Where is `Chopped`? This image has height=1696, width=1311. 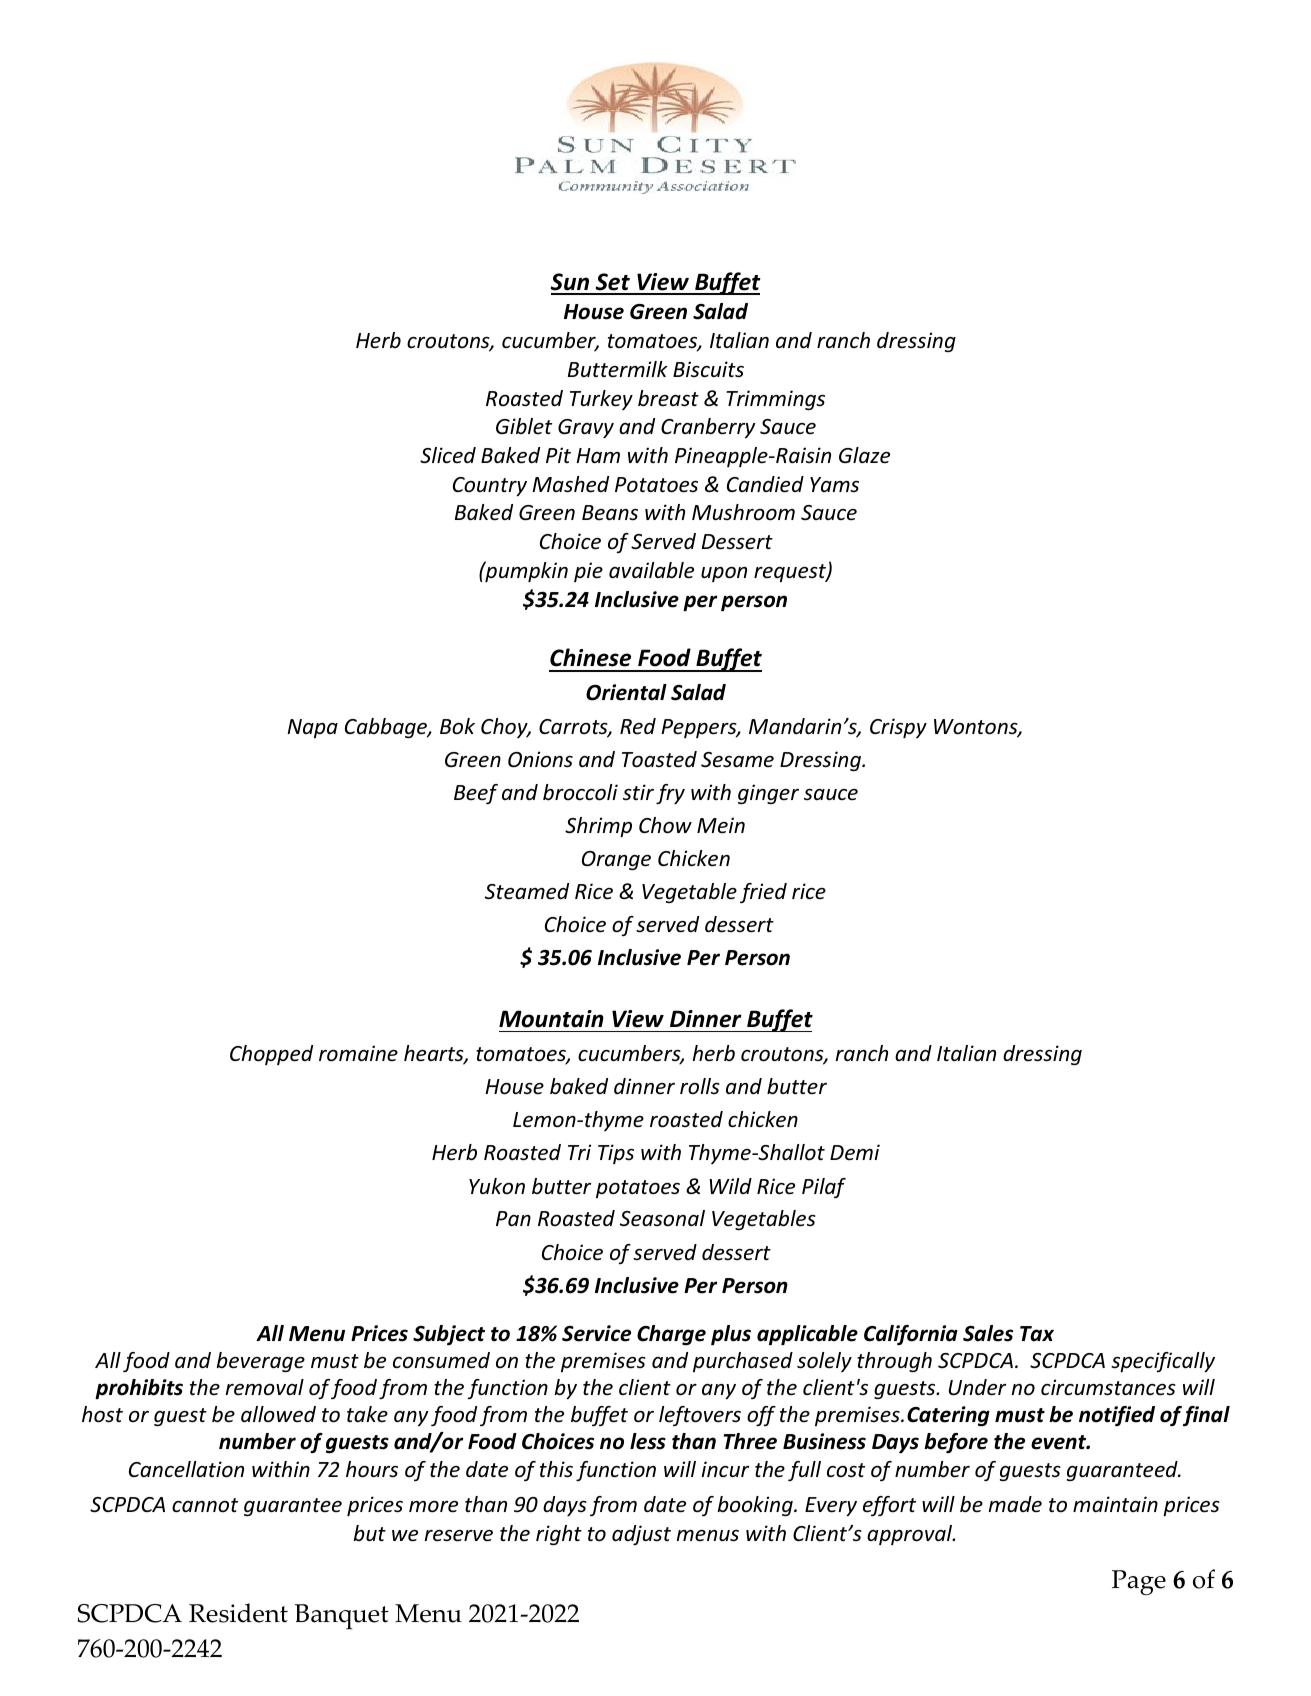 Chopped is located at coordinates (271, 1055).
